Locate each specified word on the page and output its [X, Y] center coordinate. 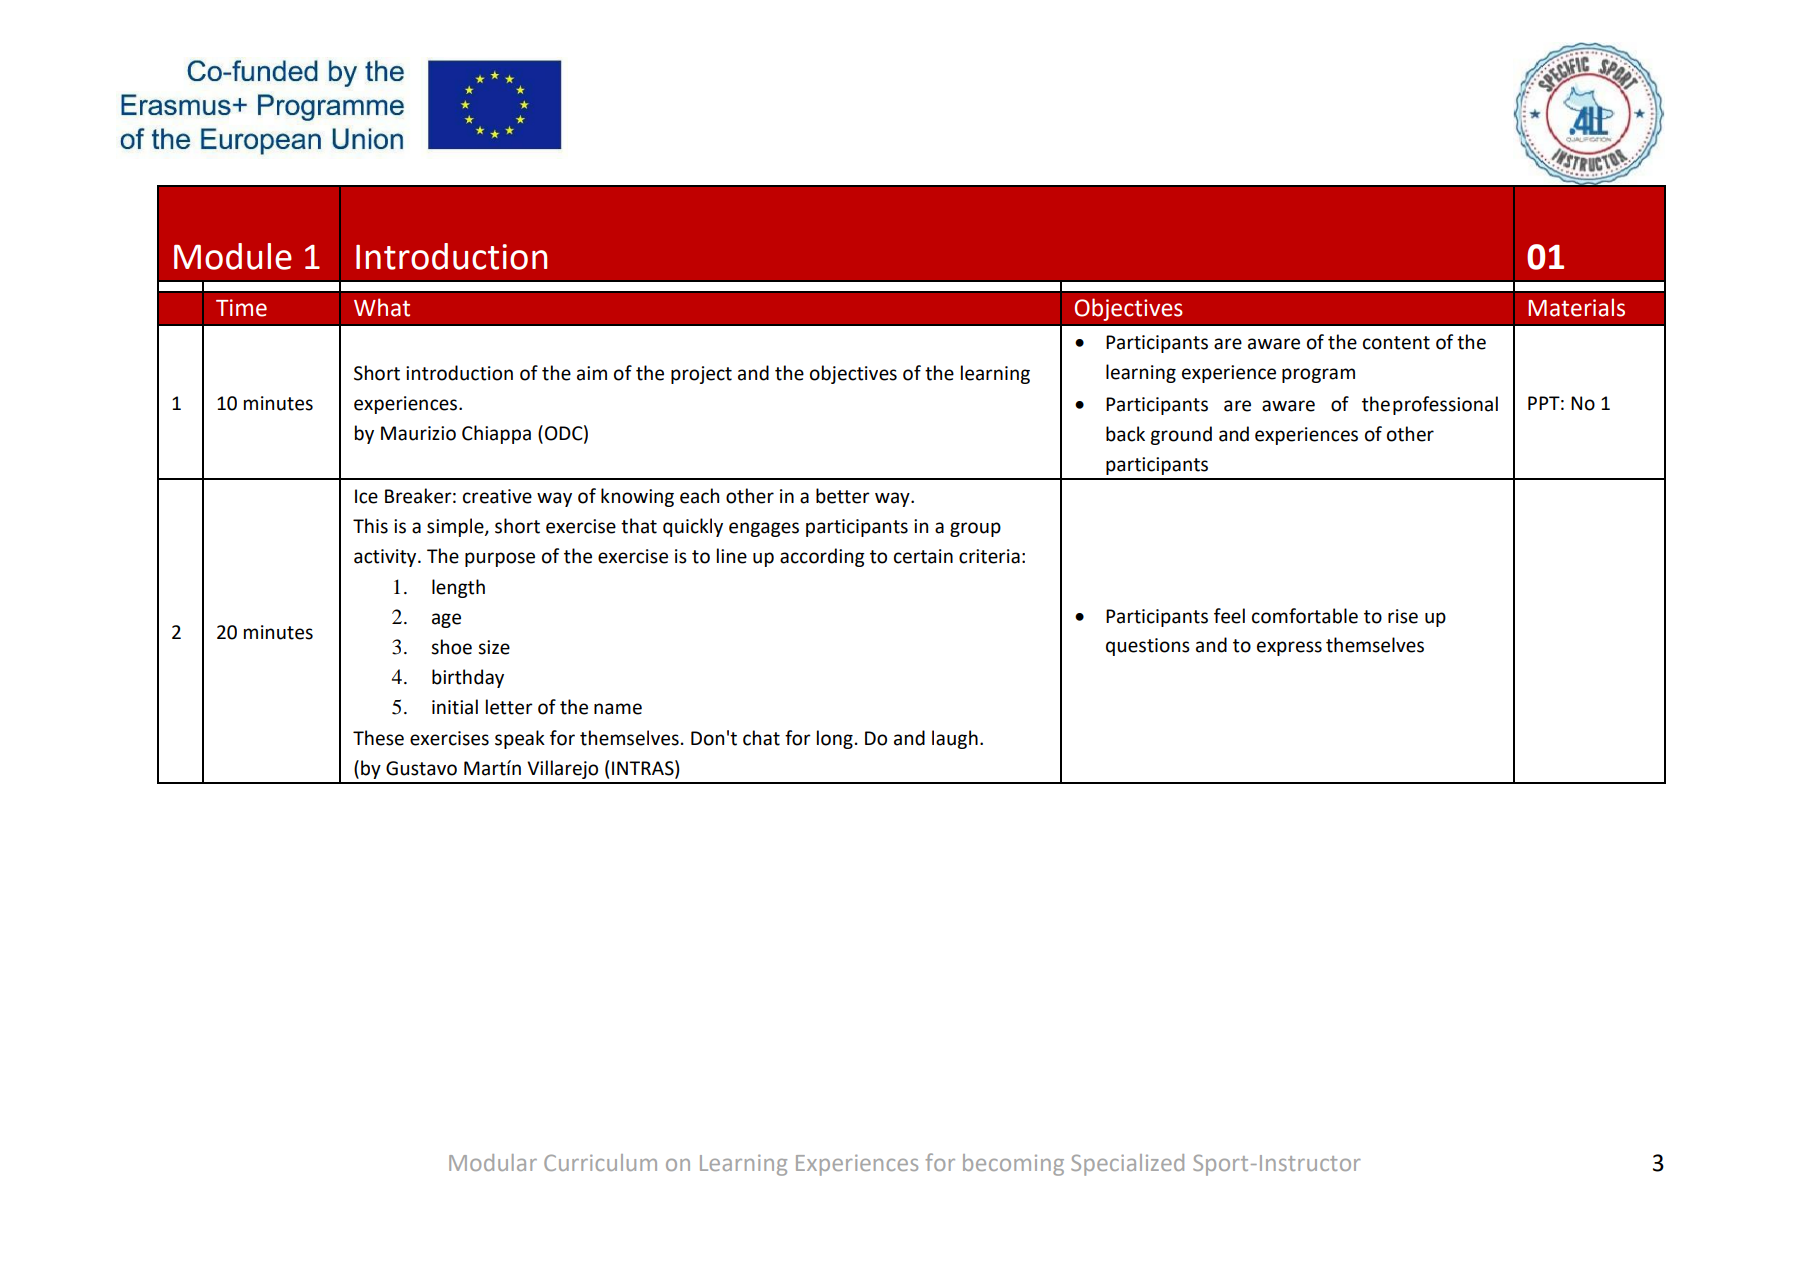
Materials [1576, 307]
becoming [1013, 1165]
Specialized [1127, 1165]
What [382, 307]
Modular [493, 1162]
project [701, 375]
